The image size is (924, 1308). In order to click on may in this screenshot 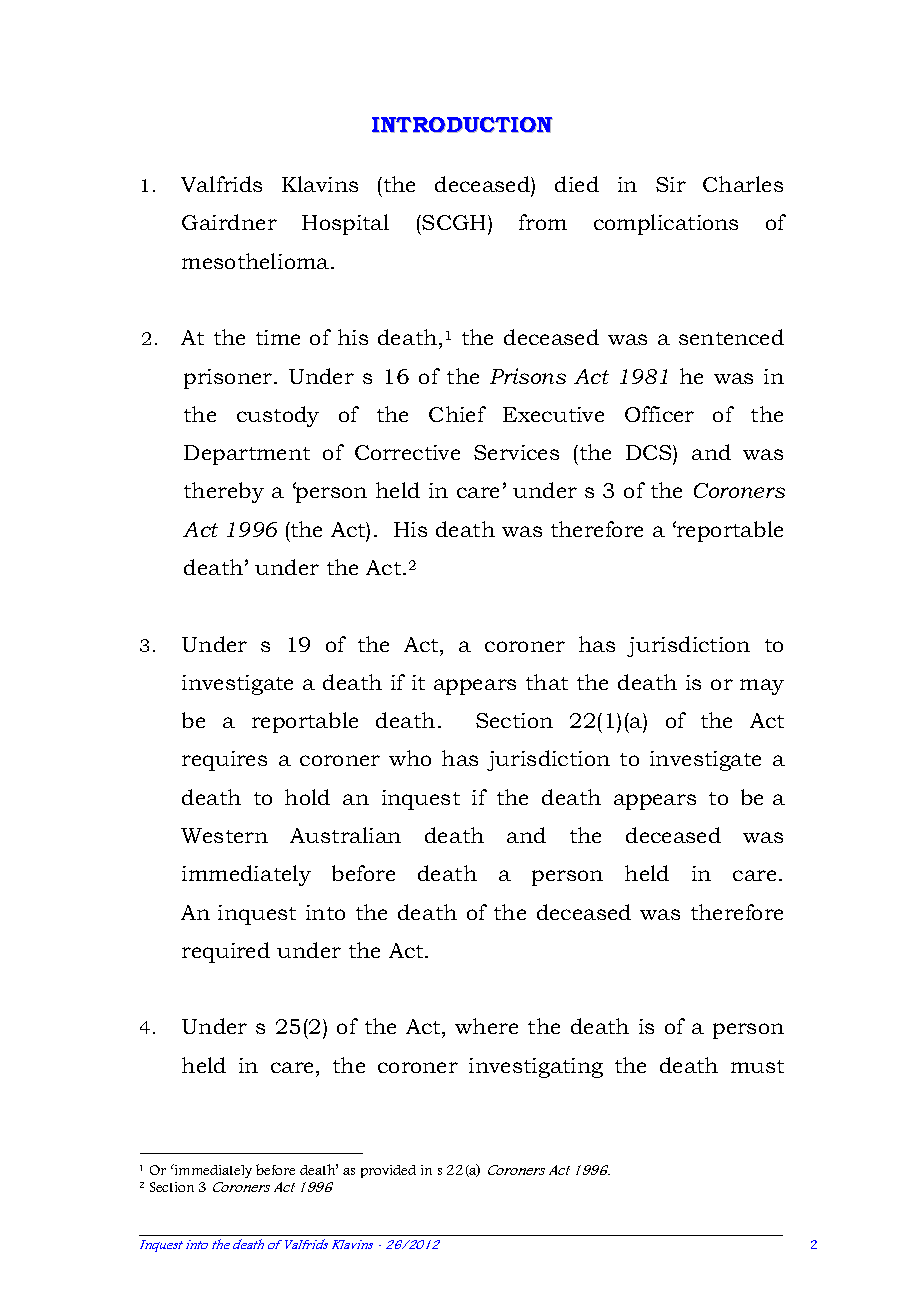, I will do `click(762, 687)`.
